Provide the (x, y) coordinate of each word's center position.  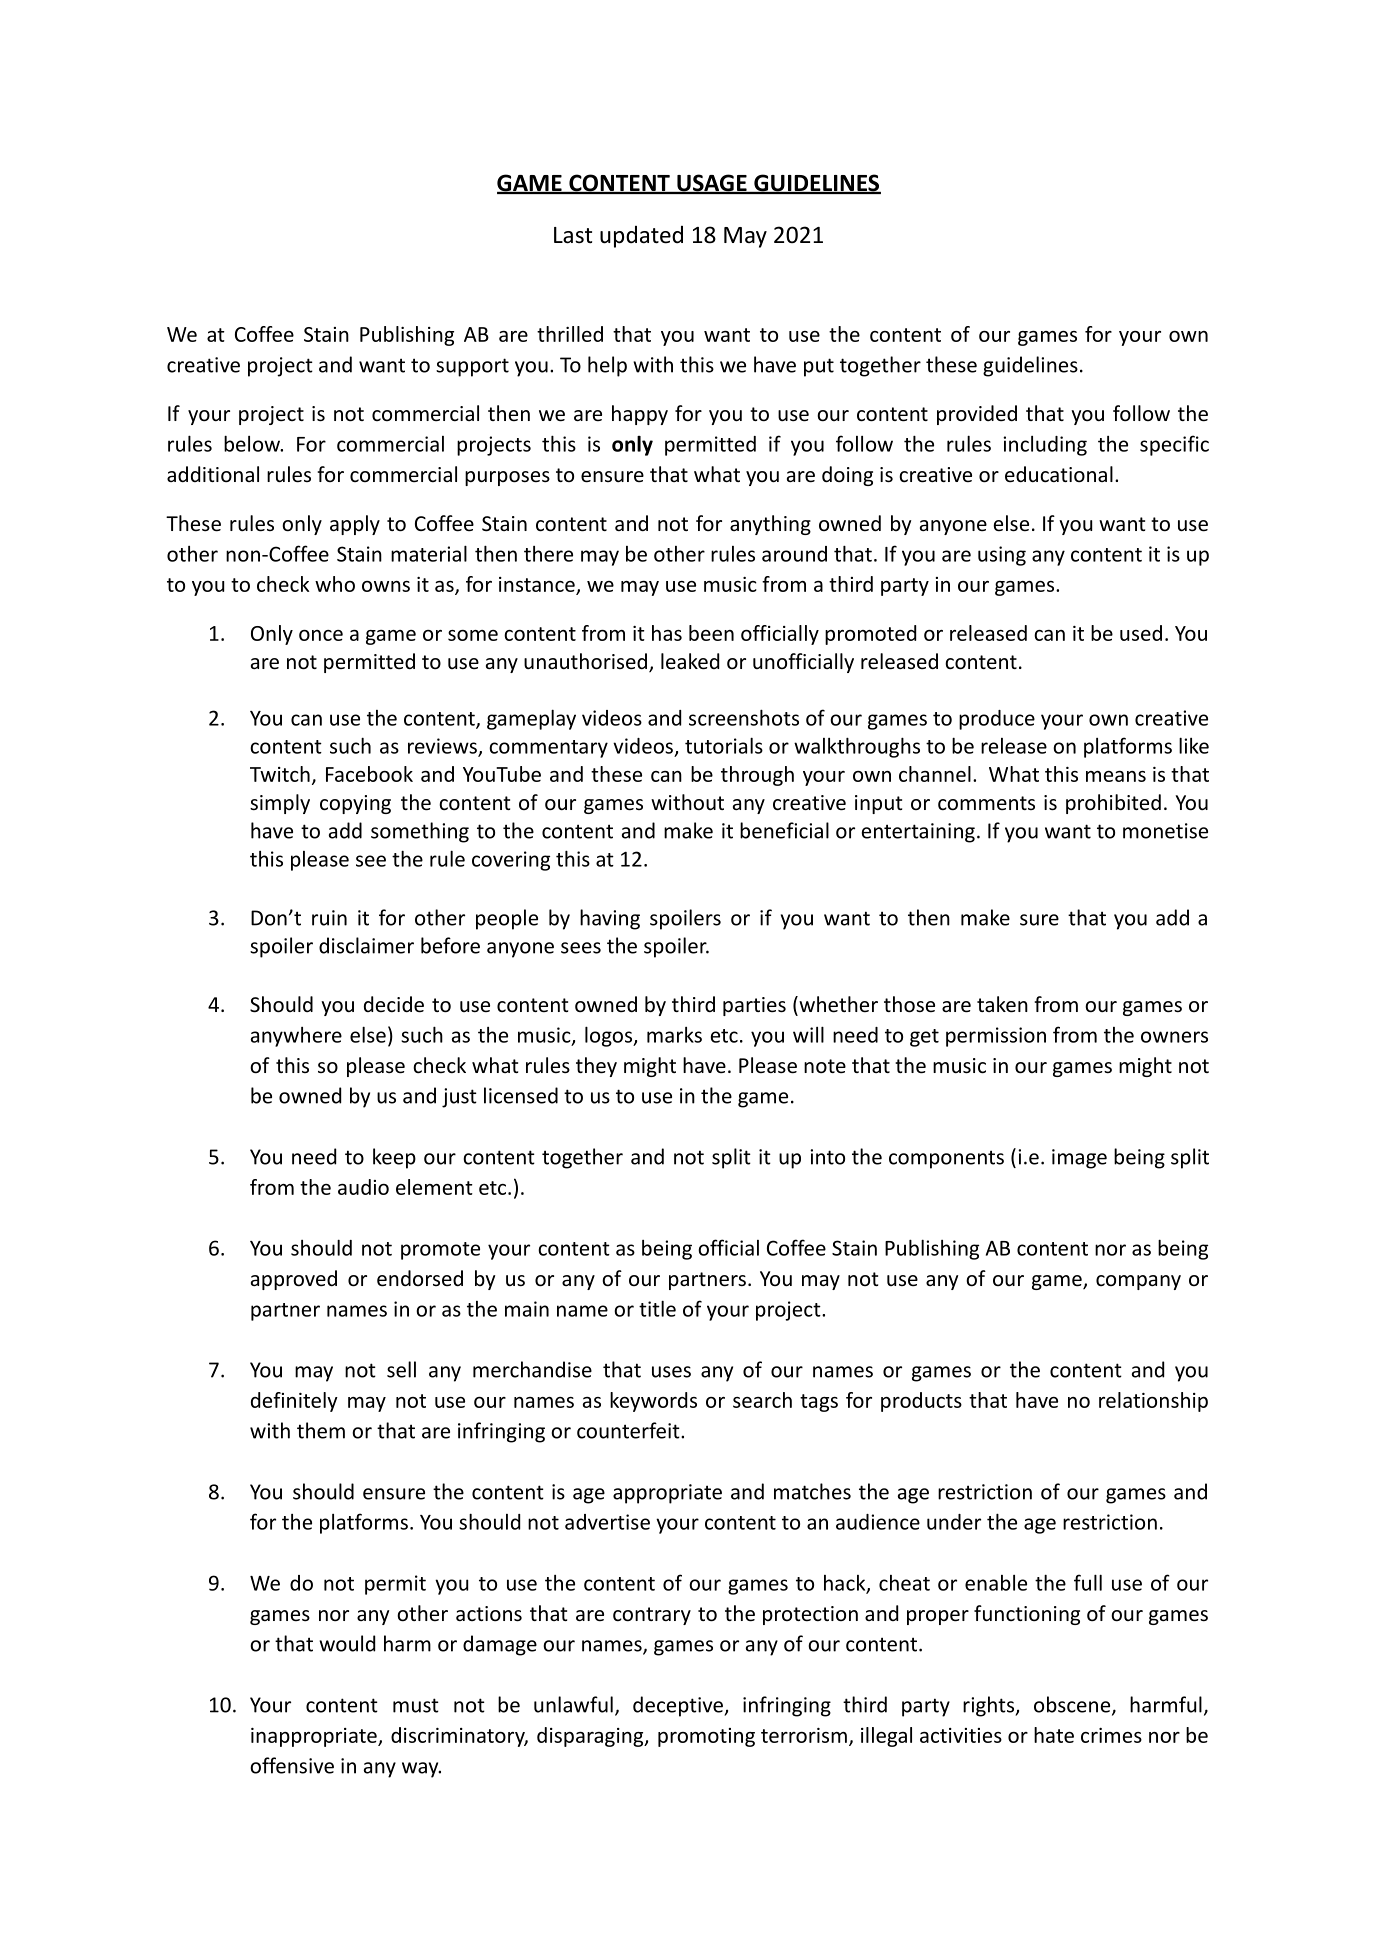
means (1116, 776)
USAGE (712, 184)
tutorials (724, 745)
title (657, 1308)
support (472, 367)
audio (363, 1187)
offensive (292, 1765)
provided (977, 415)
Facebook (369, 774)
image (1079, 1159)
